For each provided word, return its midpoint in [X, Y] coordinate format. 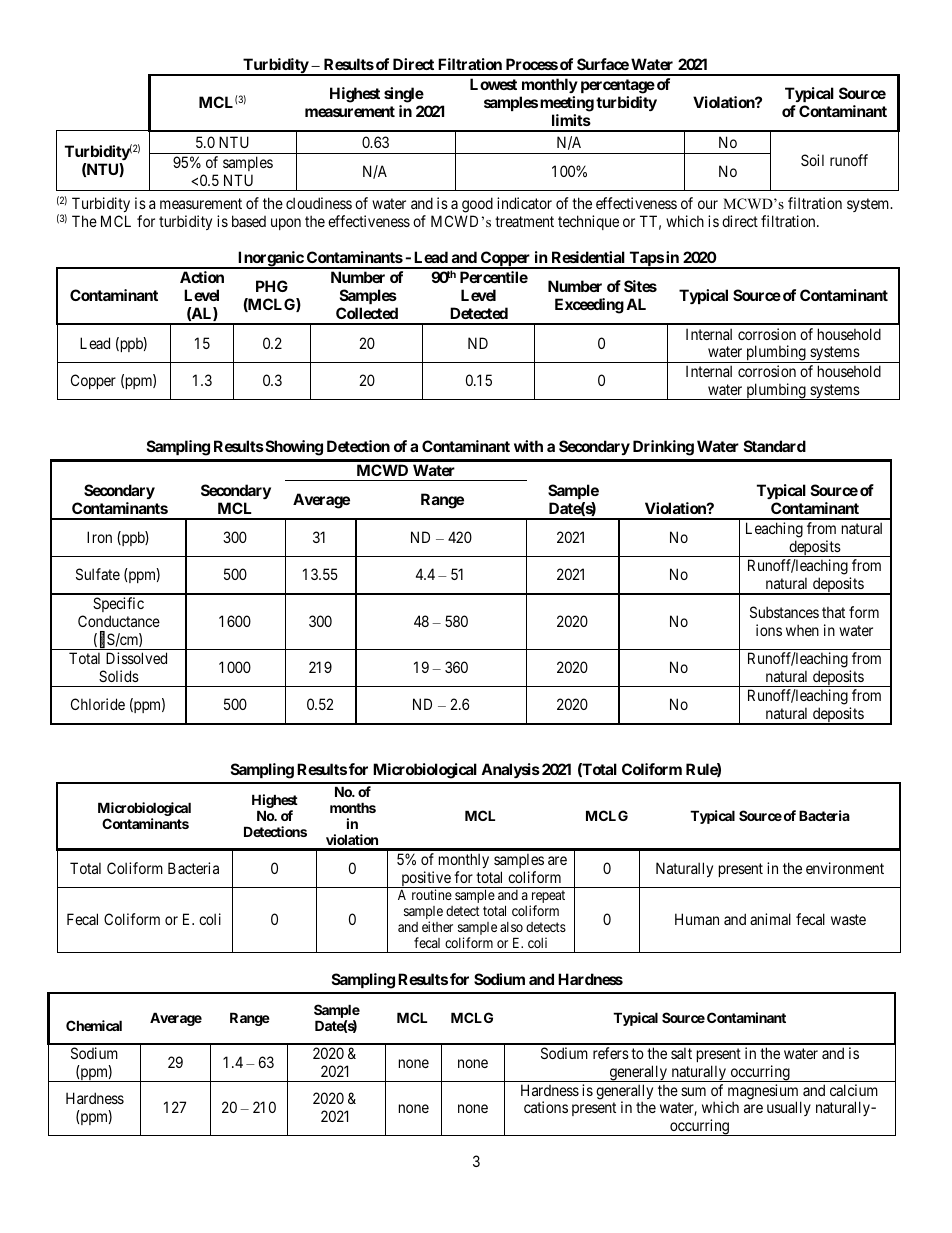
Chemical [94, 1025]
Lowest [493, 84]
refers [611, 1053]
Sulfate [98, 574]
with [528, 446]
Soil [812, 160]
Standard [775, 446]
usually [789, 1108]
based [249, 221]
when [802, 630]
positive [426, 879]
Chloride [98, 704]
